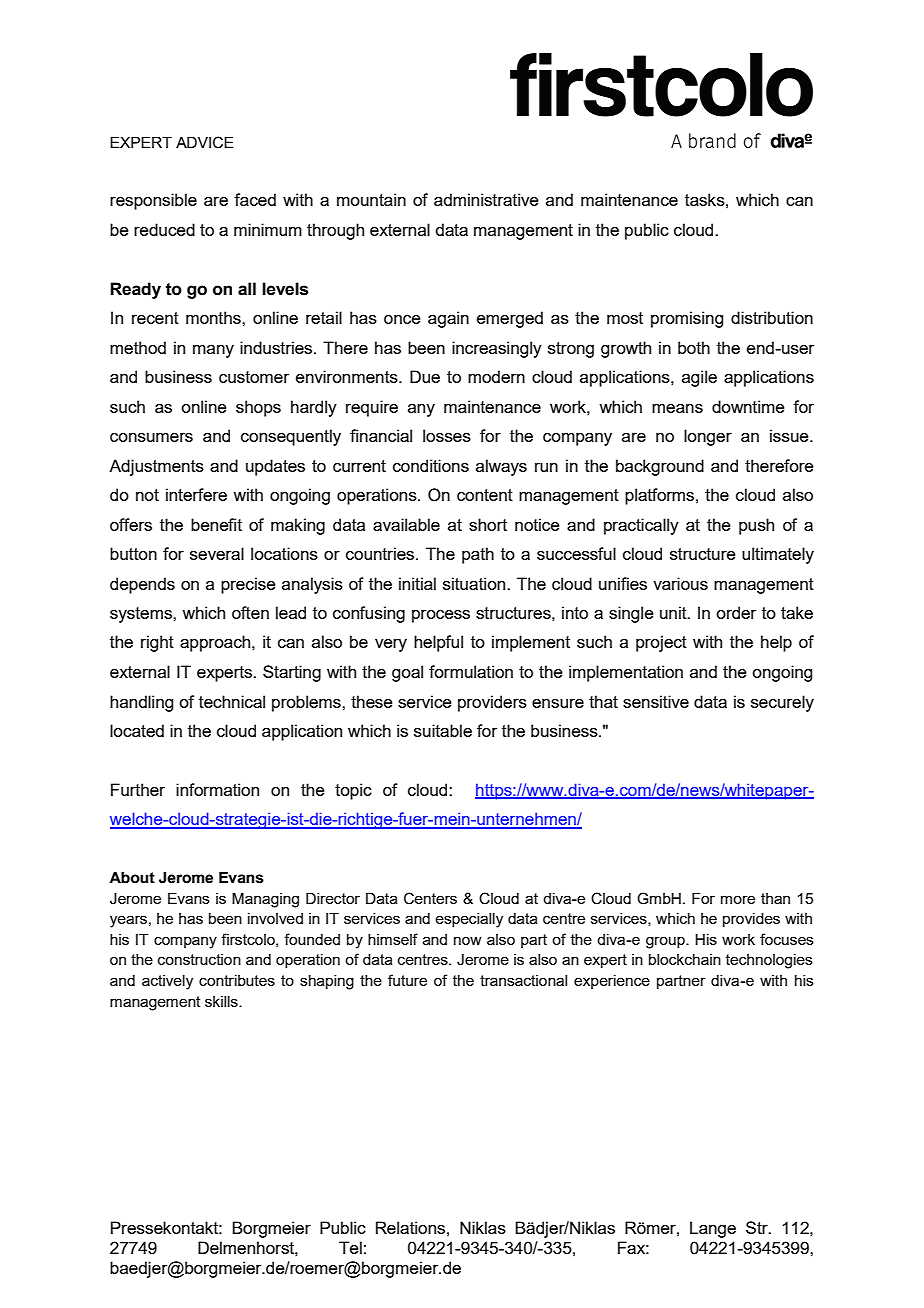 Image resolution: width=924 pixels, height=1308 pixels. I want to click on technical, so click(232, 701).
